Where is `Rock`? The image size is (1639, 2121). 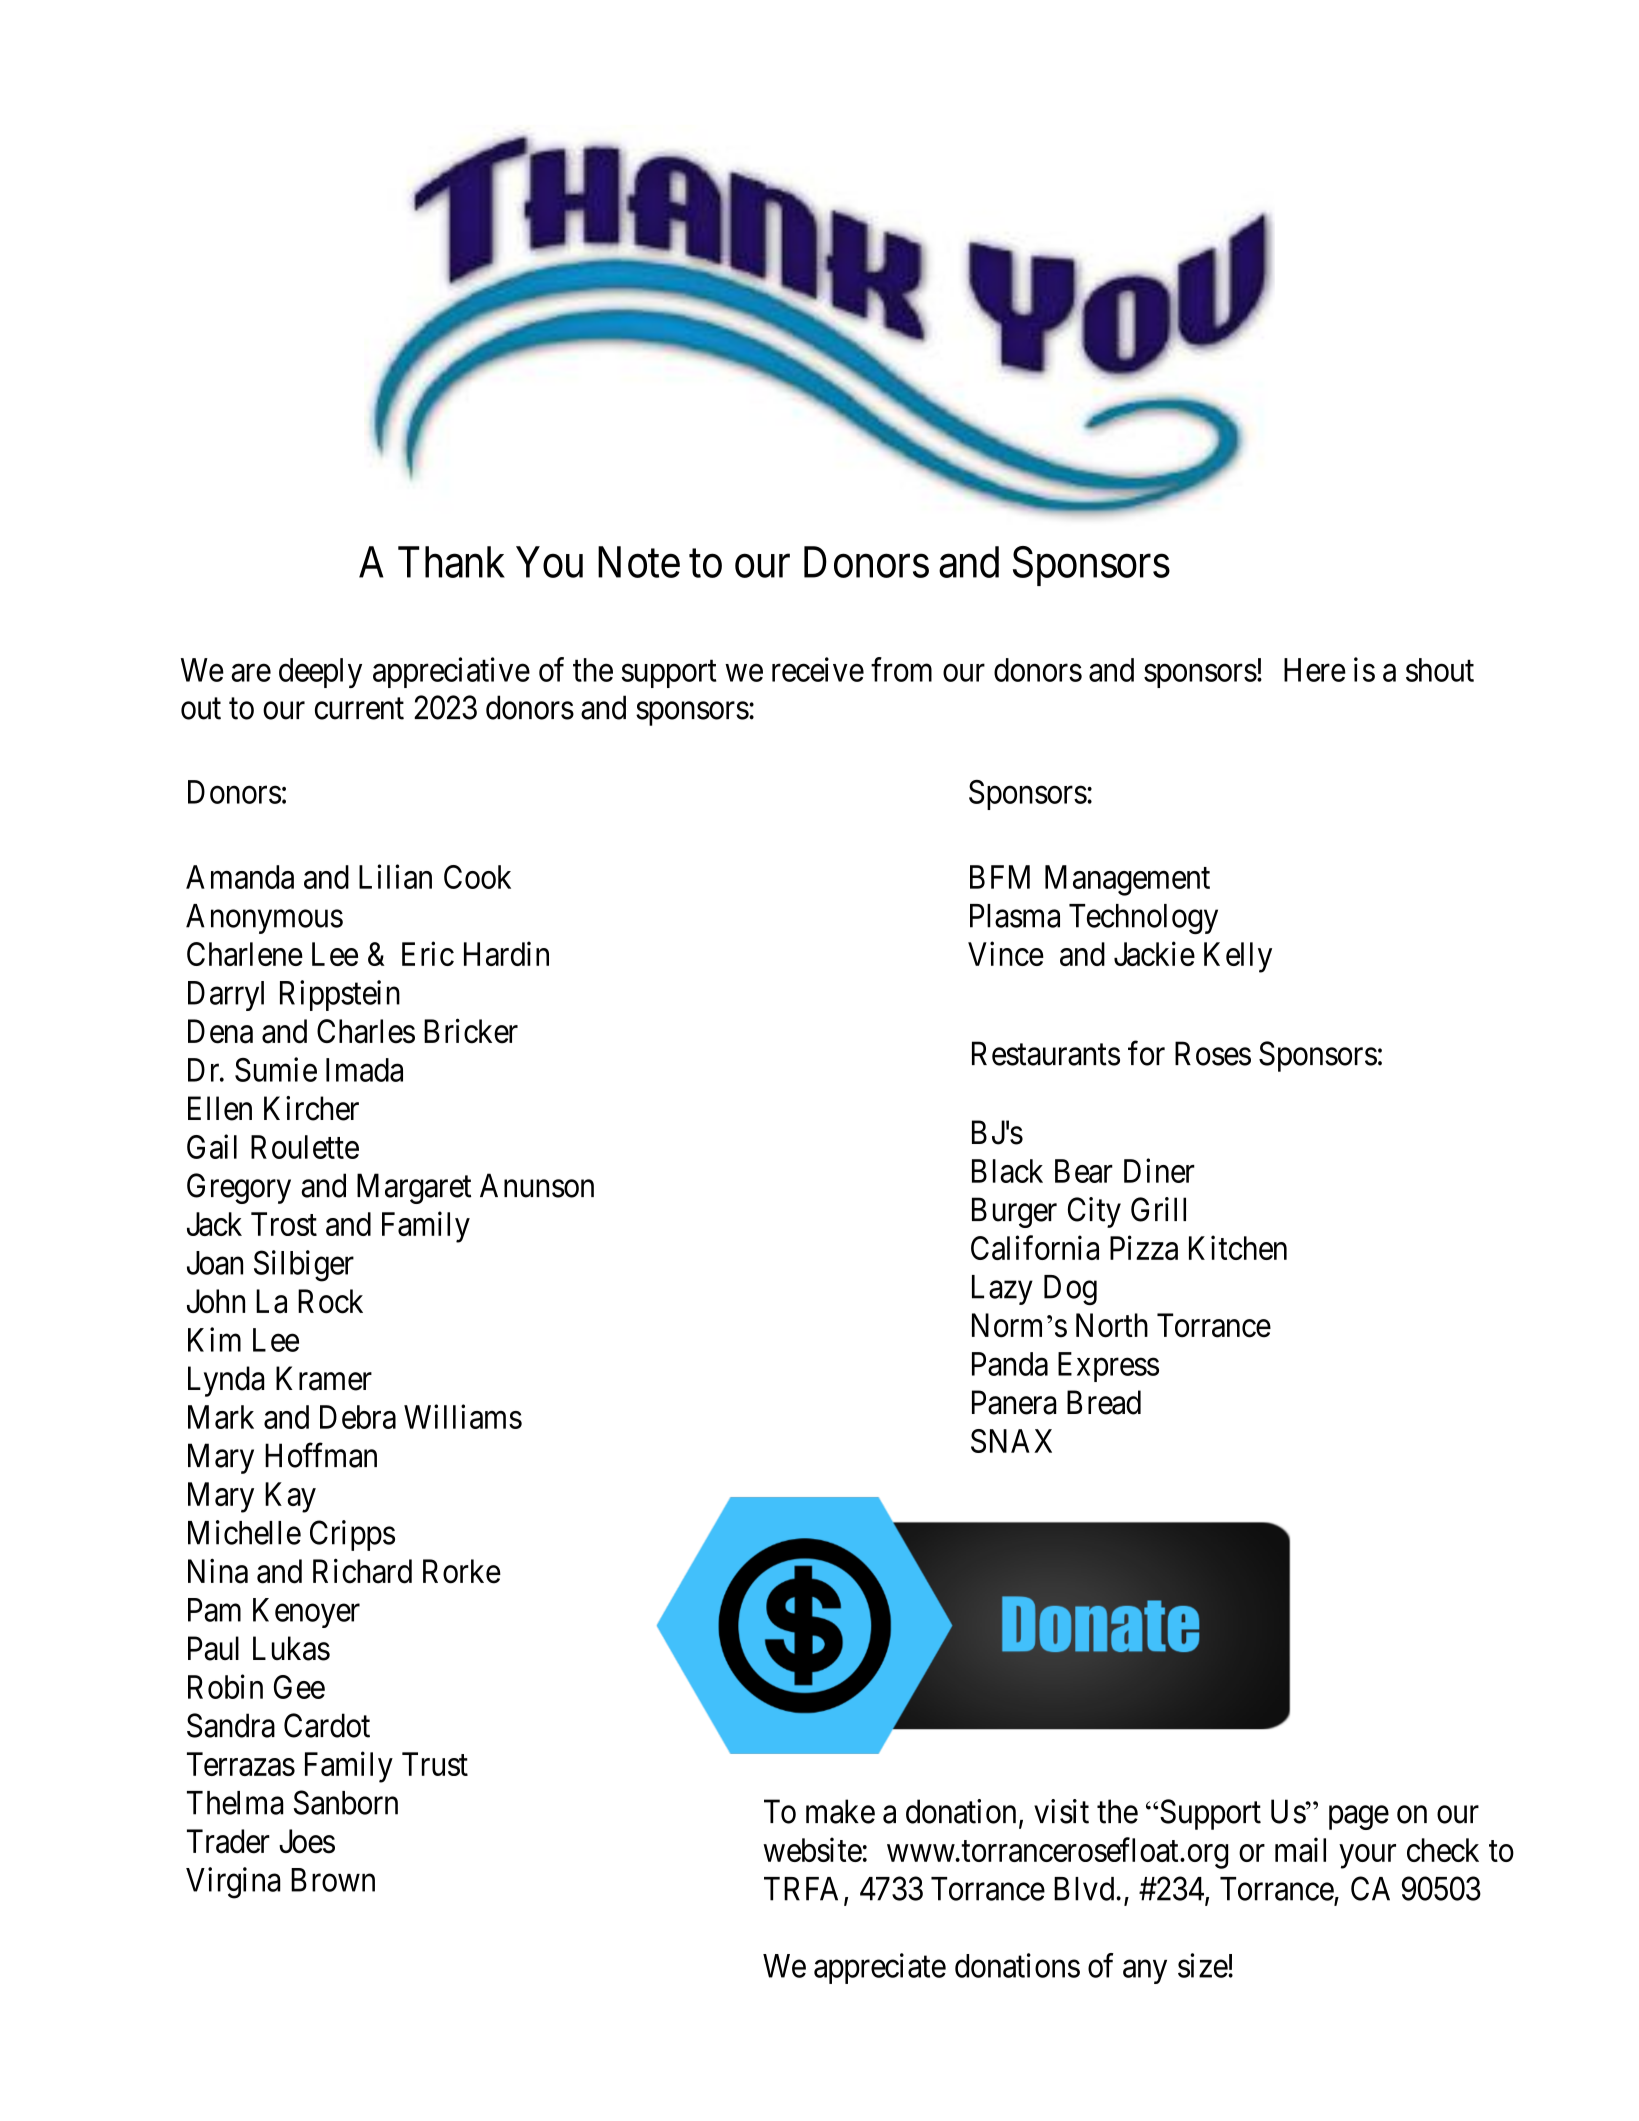 Rock is located at coordinates (330, 1301).
